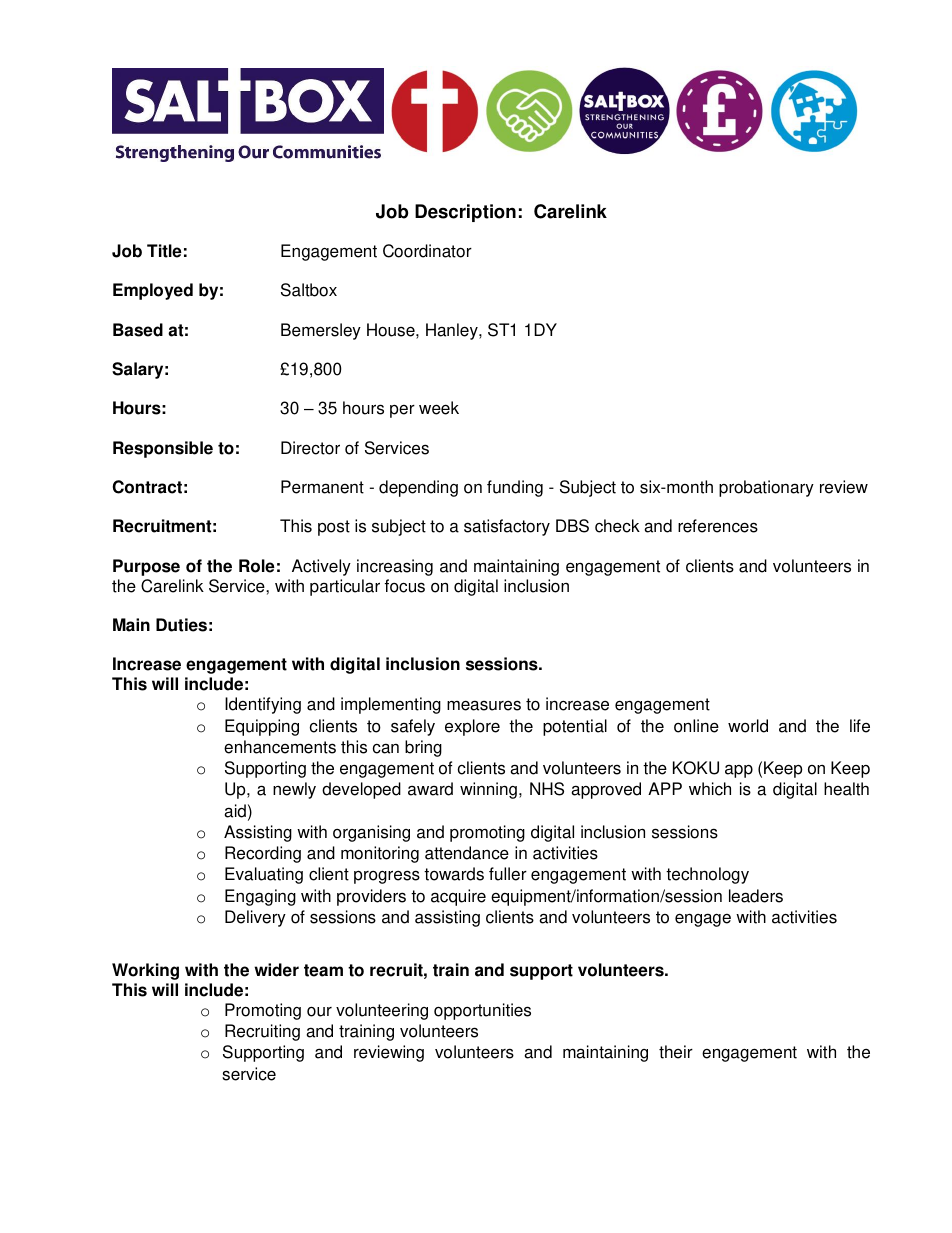 The image size is (952, 1233). I want to click on Coordinator, so click(427, 251).
